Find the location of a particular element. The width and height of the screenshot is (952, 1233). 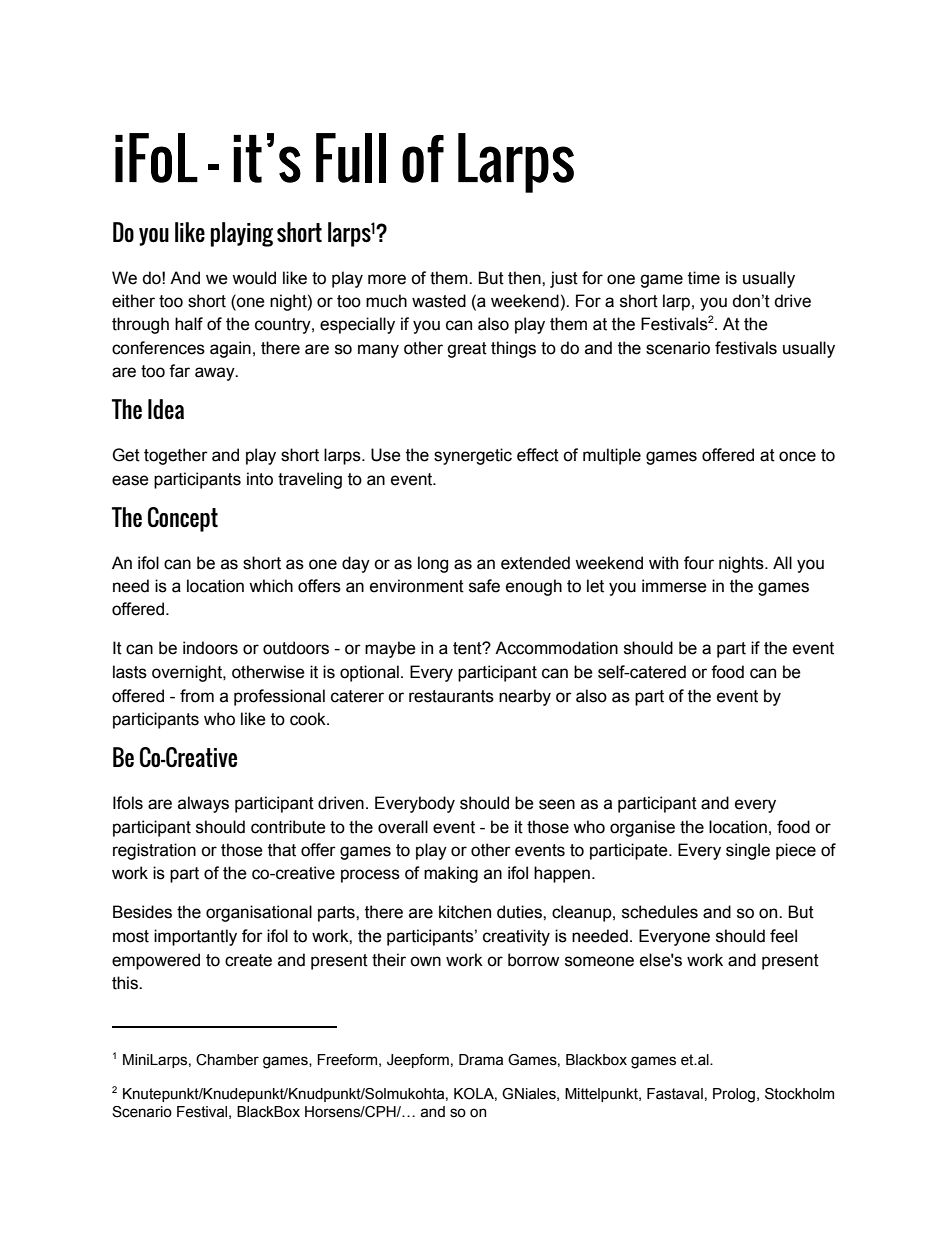

Chamber is located at coordinates (227, 1060).
